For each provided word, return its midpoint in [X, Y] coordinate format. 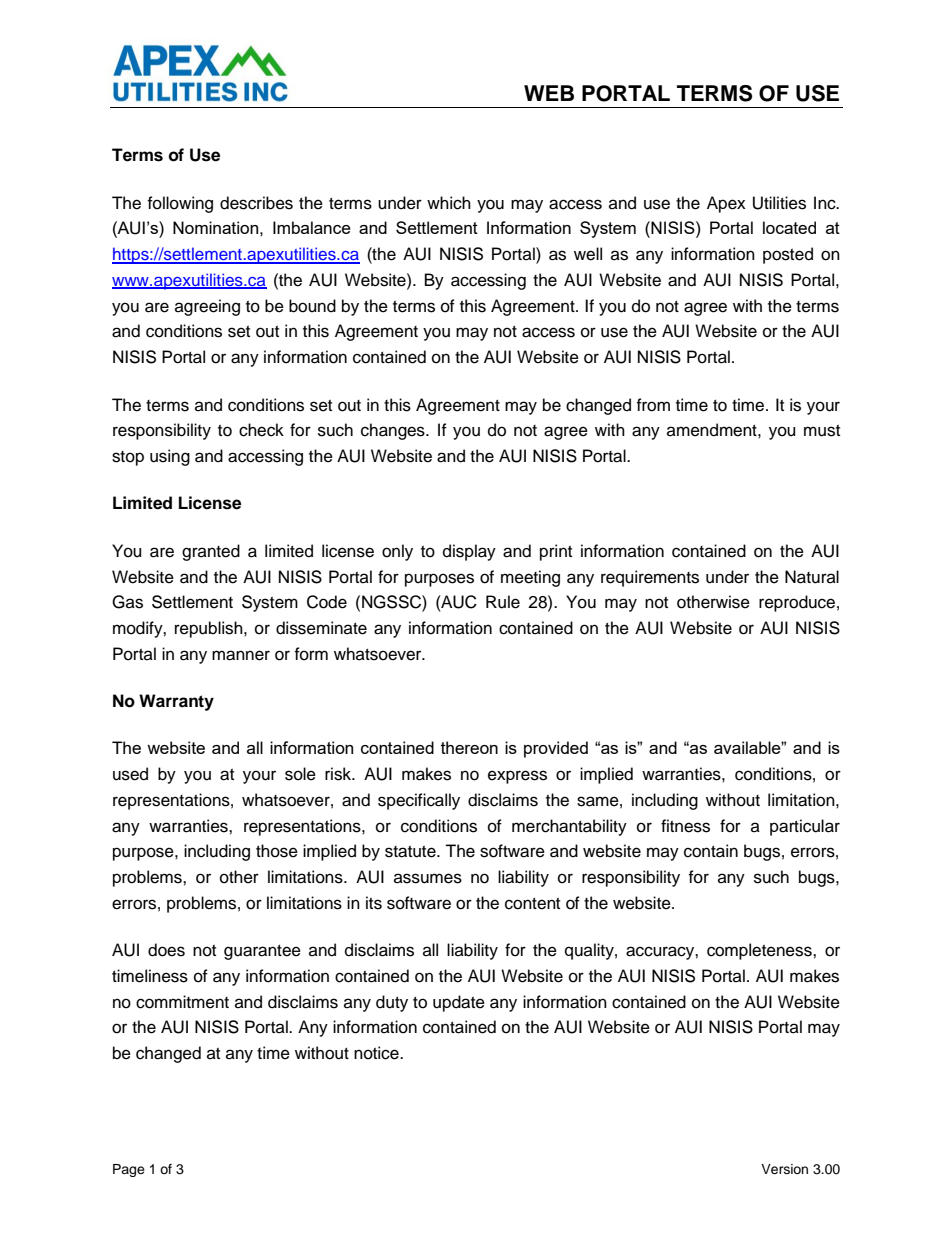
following [180, 204]
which [449, 203]
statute [411, 852]
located [789, 227]
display [469, 552]
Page [129, 1170]
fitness [685, 826]
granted [211, 552]
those [277, 851]
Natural [812, 577]
